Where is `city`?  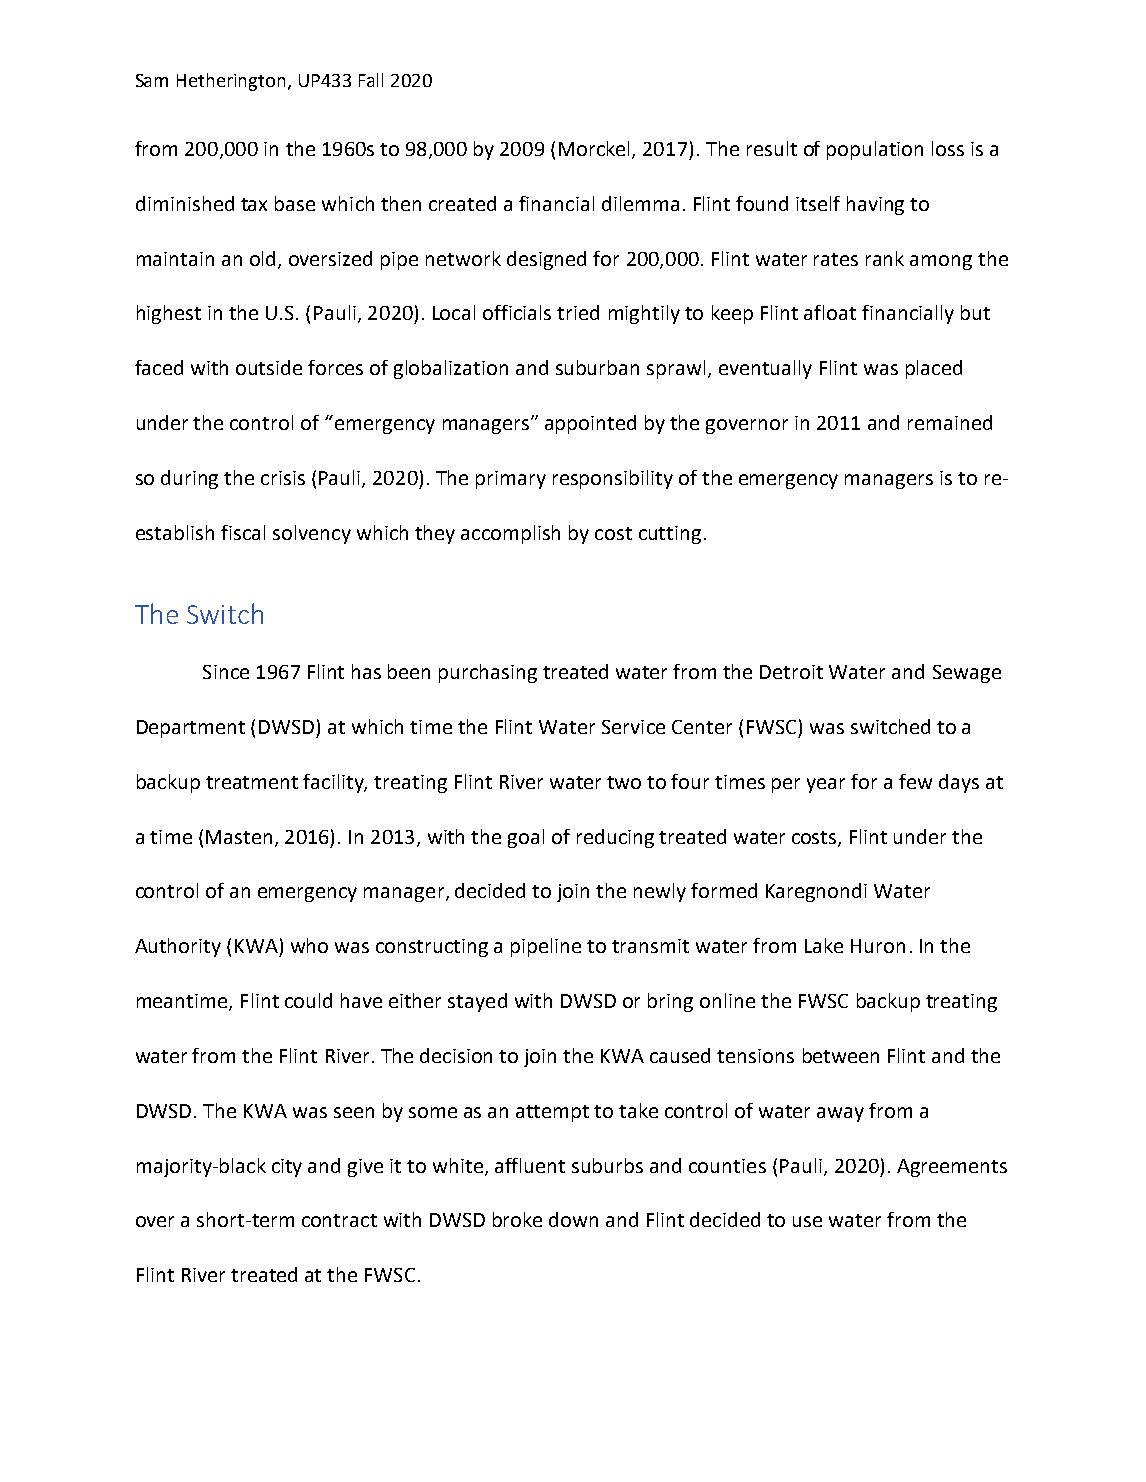
city is located at coordinates (287, 1168).
